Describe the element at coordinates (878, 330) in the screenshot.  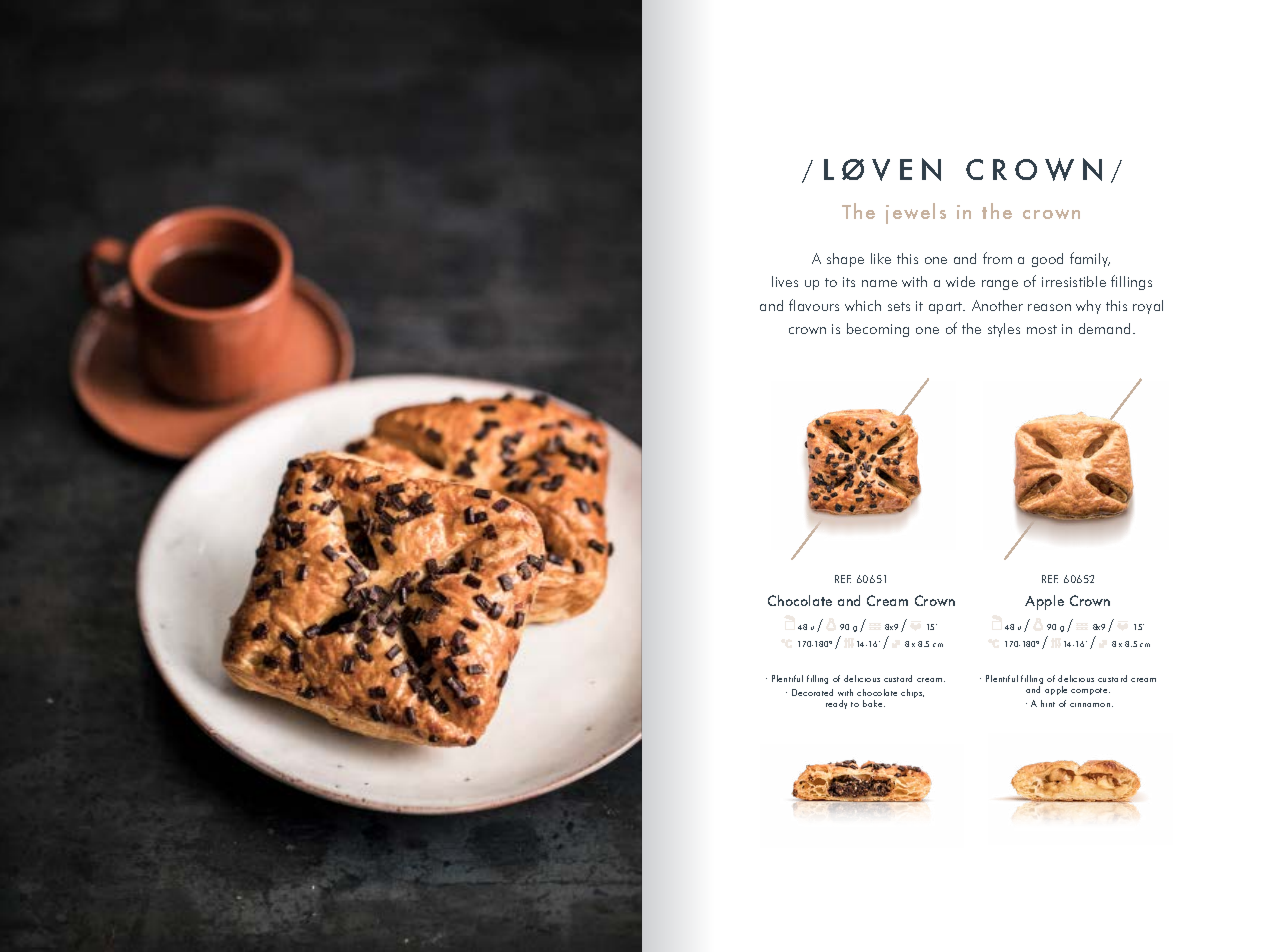
I see `becoming` at that location.
